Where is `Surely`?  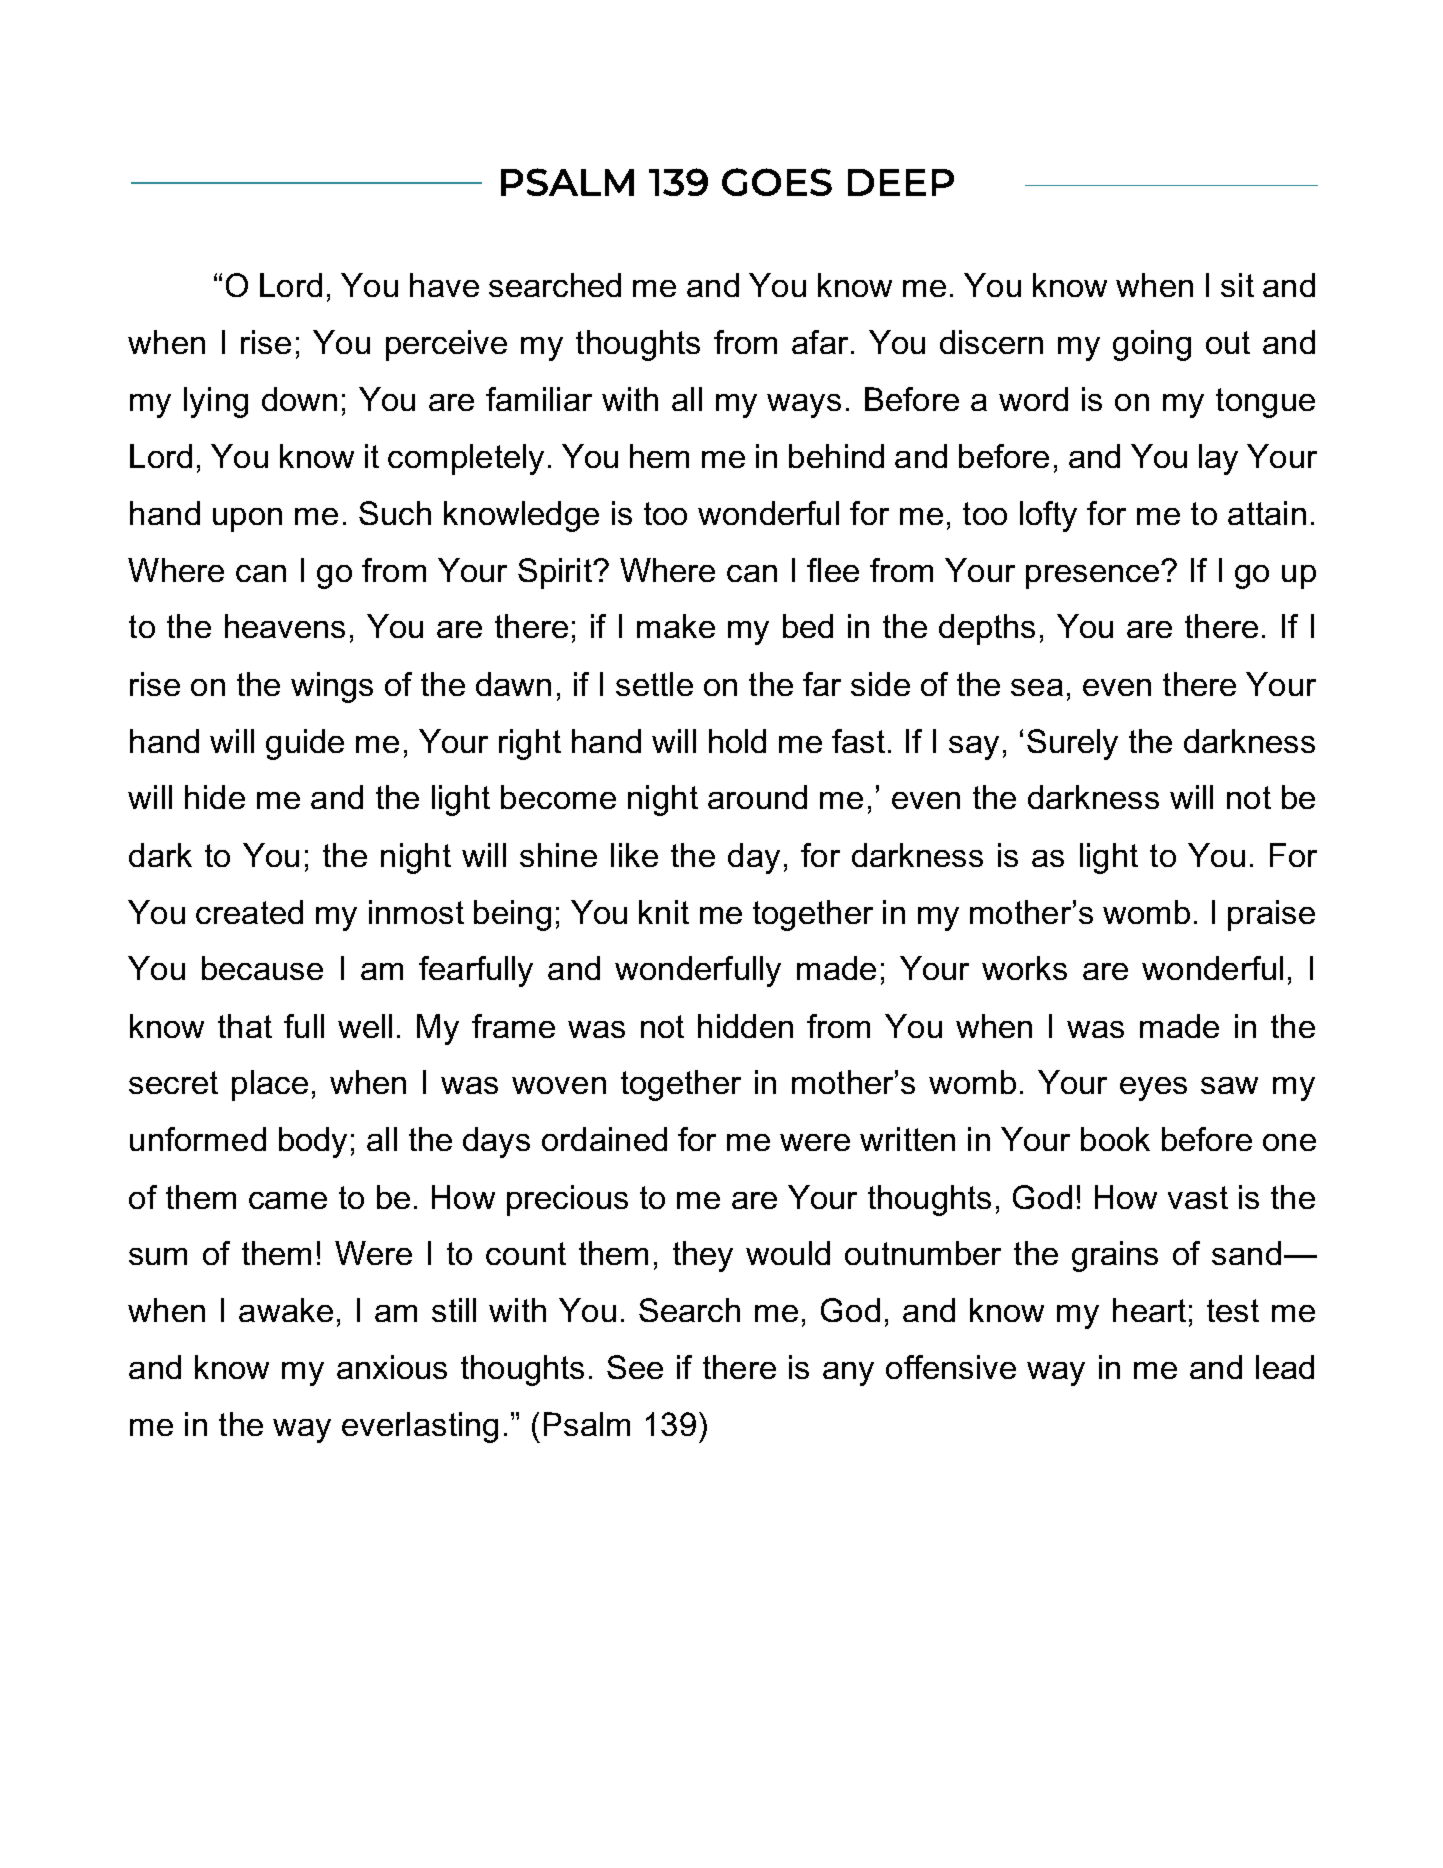 Surely is located at coordinates (1072, 744).
